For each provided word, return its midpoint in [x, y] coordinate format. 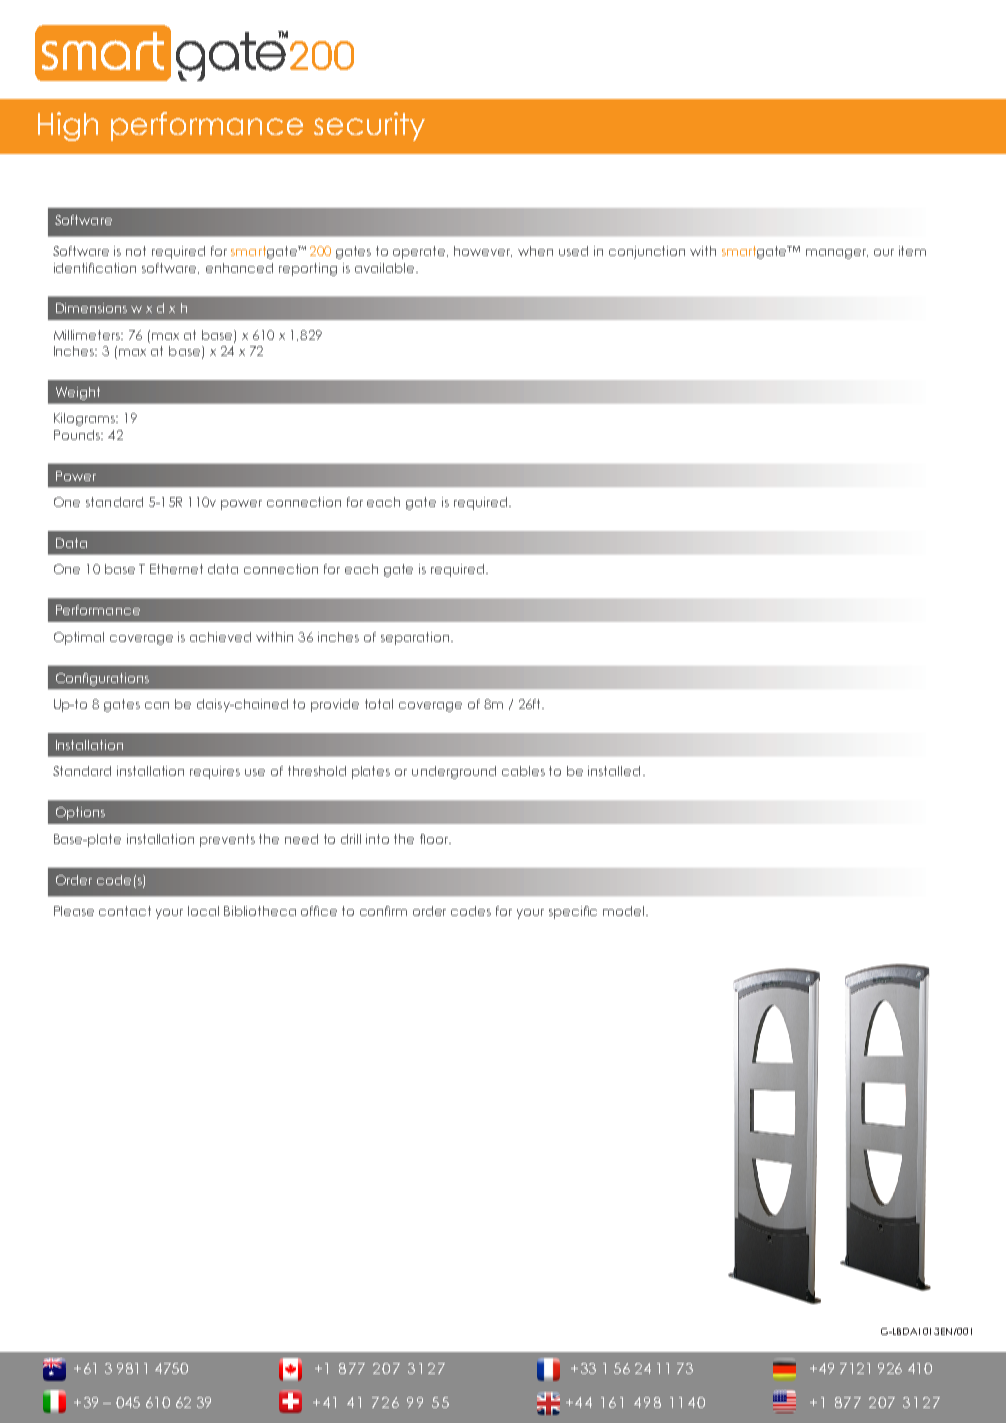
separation [415, 638]
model [625, 911]
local [203, 911]
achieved [220, 637]
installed [614, 771]
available [386, 268]
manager [837, 254]
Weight [78, 393]
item [912, 251]
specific [573, 912]
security [369, 126]
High [68, 126]
